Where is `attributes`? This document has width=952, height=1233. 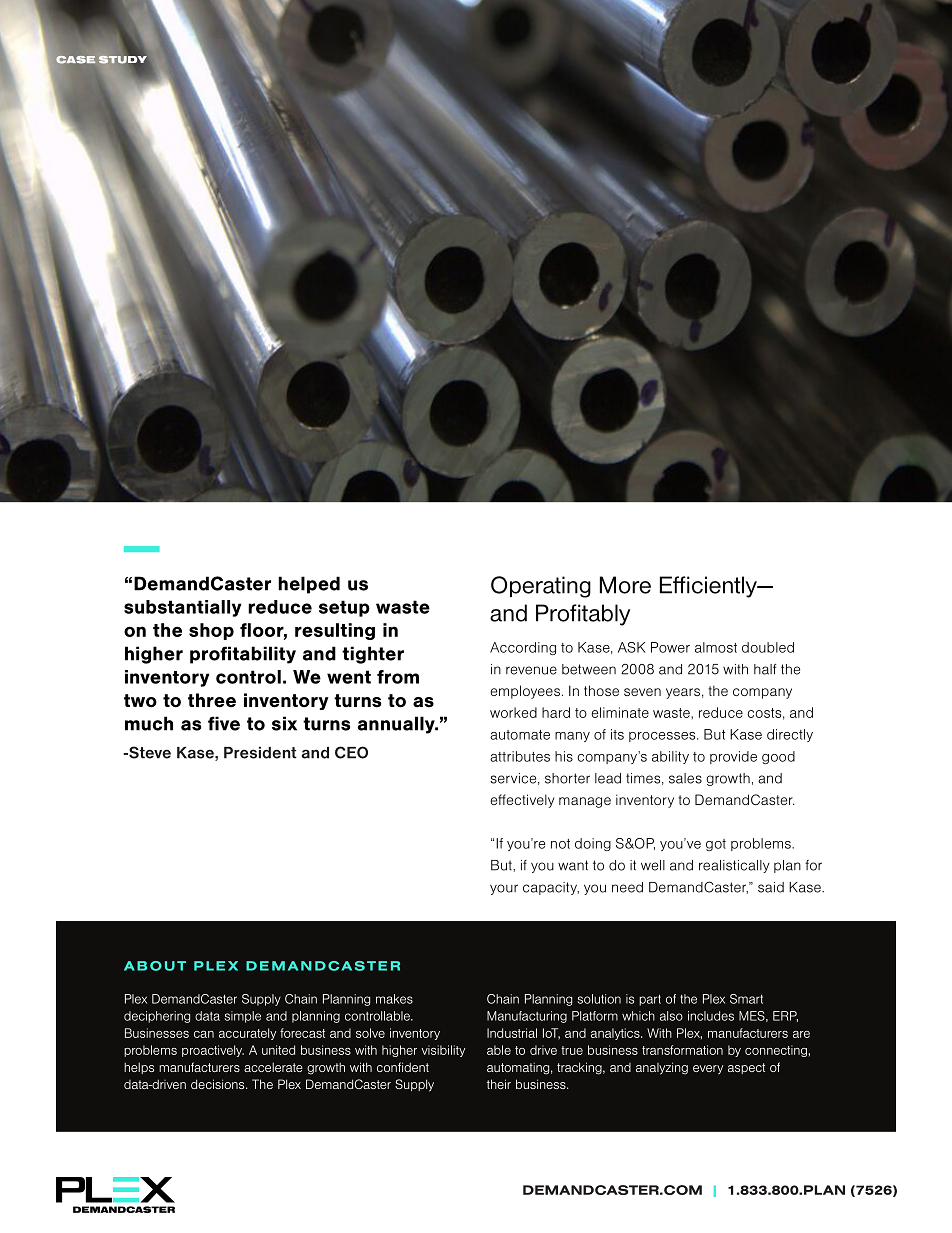
attributes is located at coordinates (520, 756).
